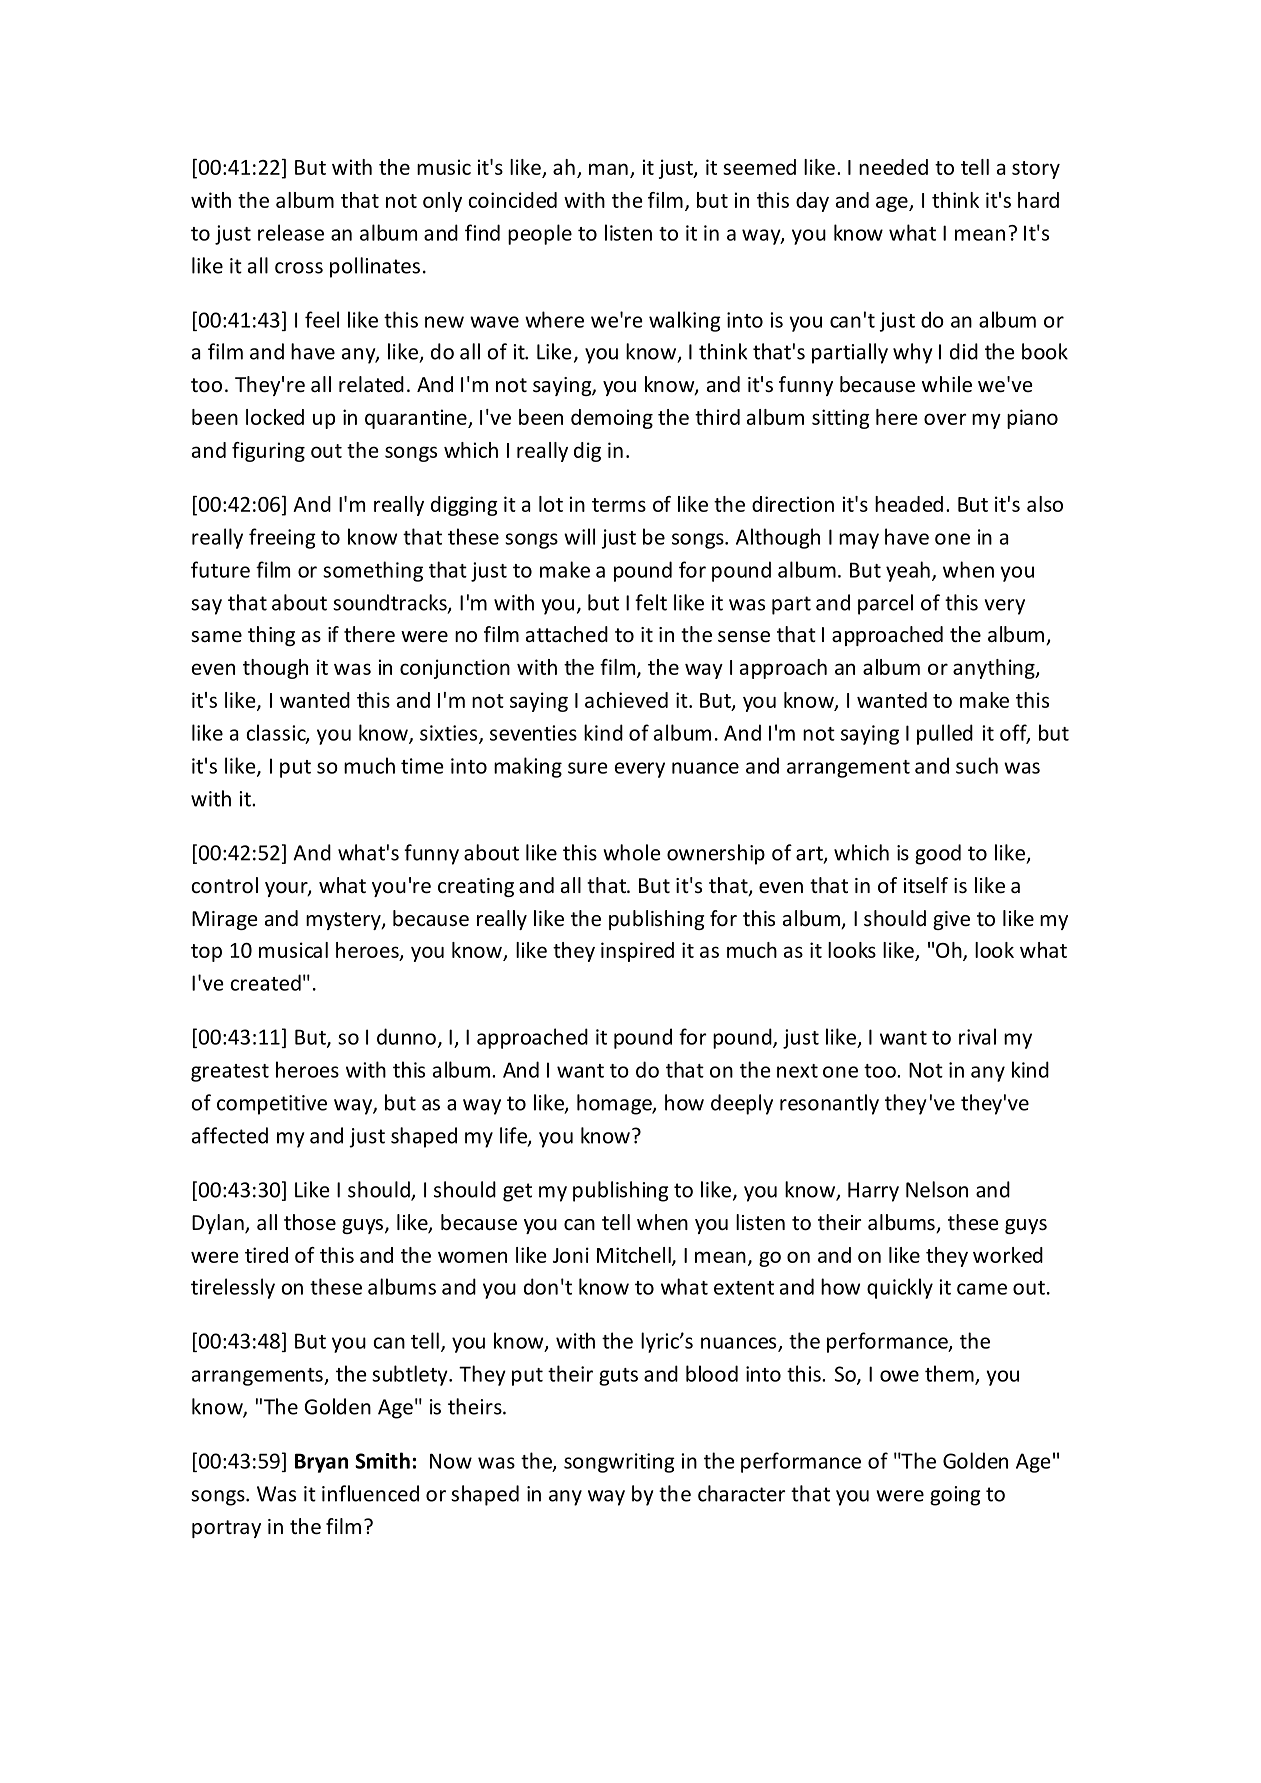  What do you see at coordinates (977, 1036) in the screenshot?
I see `rival` at bounding box center [977, 1036].
